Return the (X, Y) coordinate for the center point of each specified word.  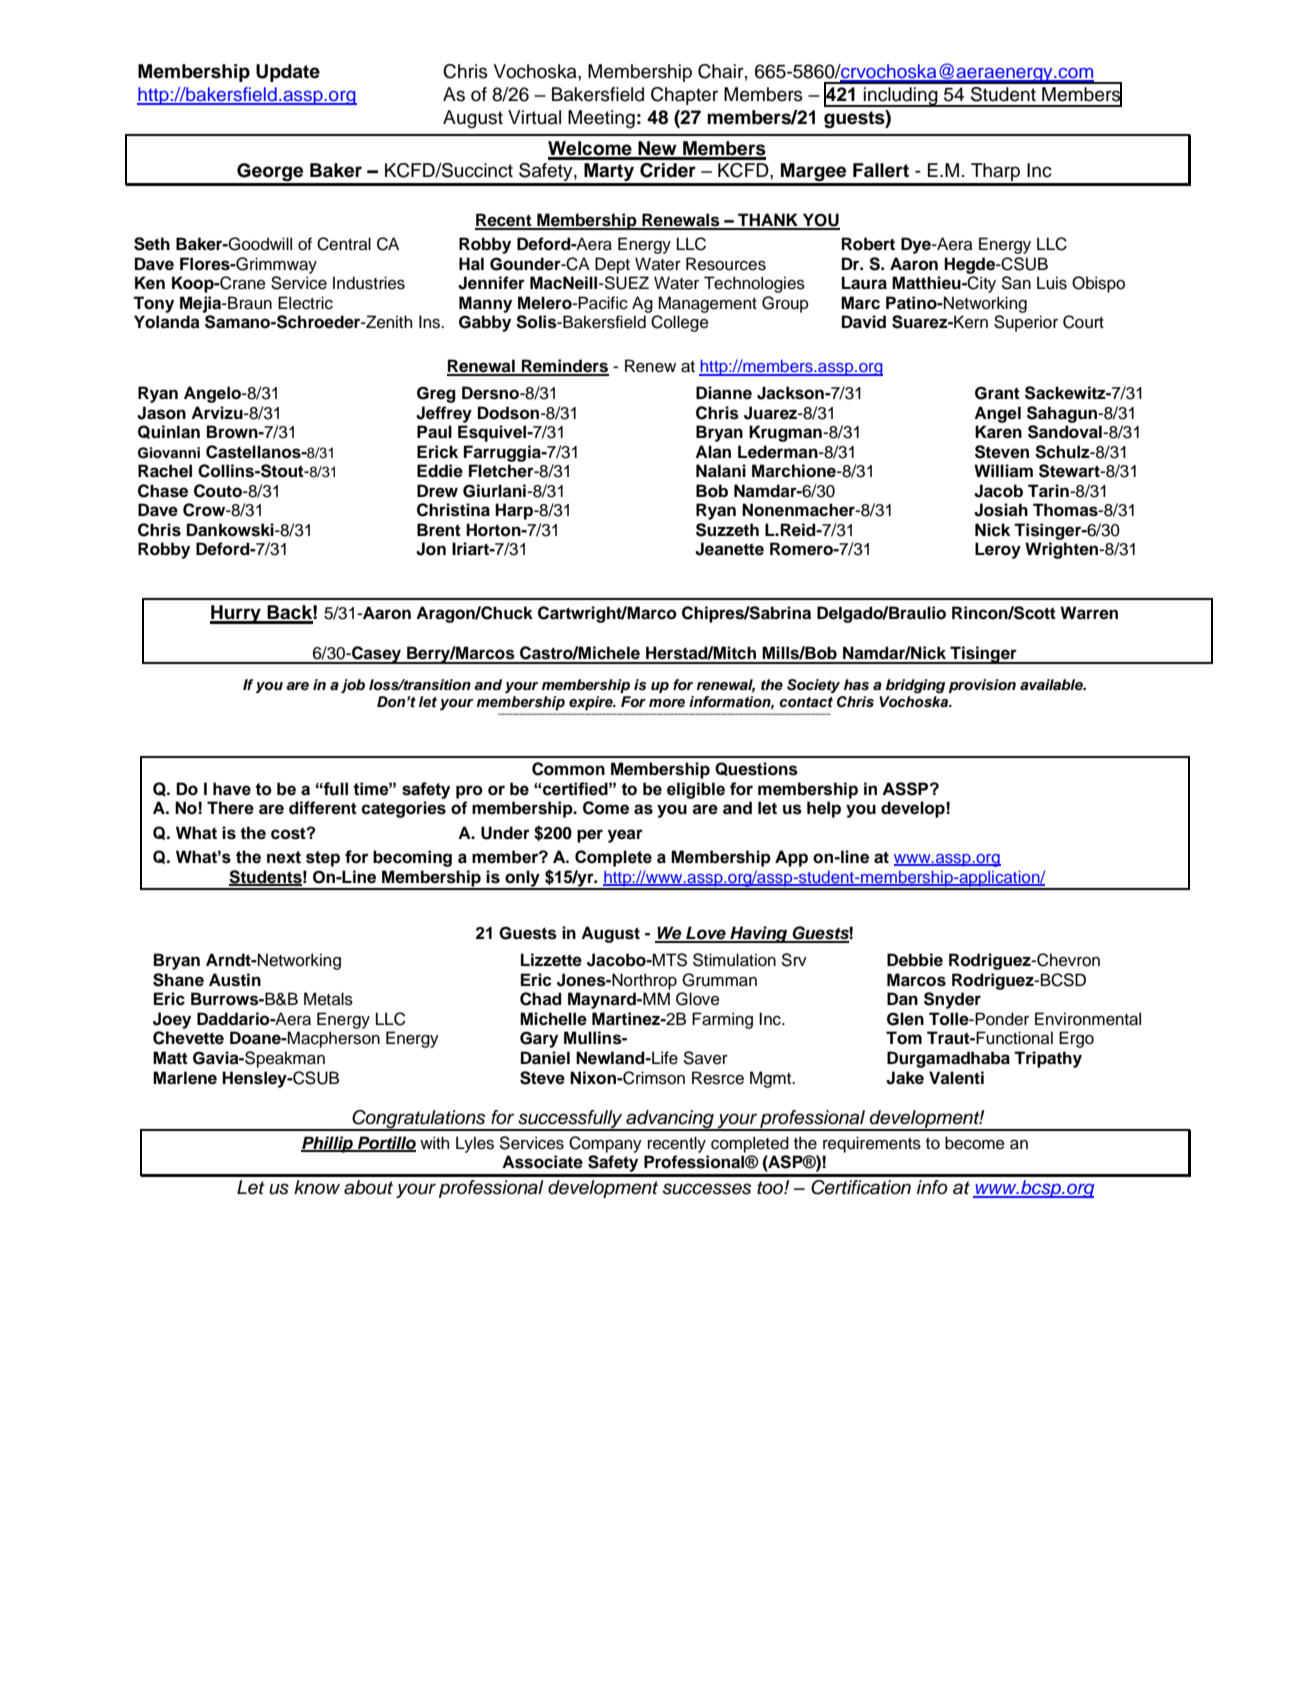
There (230, 808)
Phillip (328, 1144)
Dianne (724, 393)
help (824, 809)
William (1003, 470)
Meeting (601, 119)
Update (288, 73)
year (625, 836)
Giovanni (169, 453)
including (901, 97)
